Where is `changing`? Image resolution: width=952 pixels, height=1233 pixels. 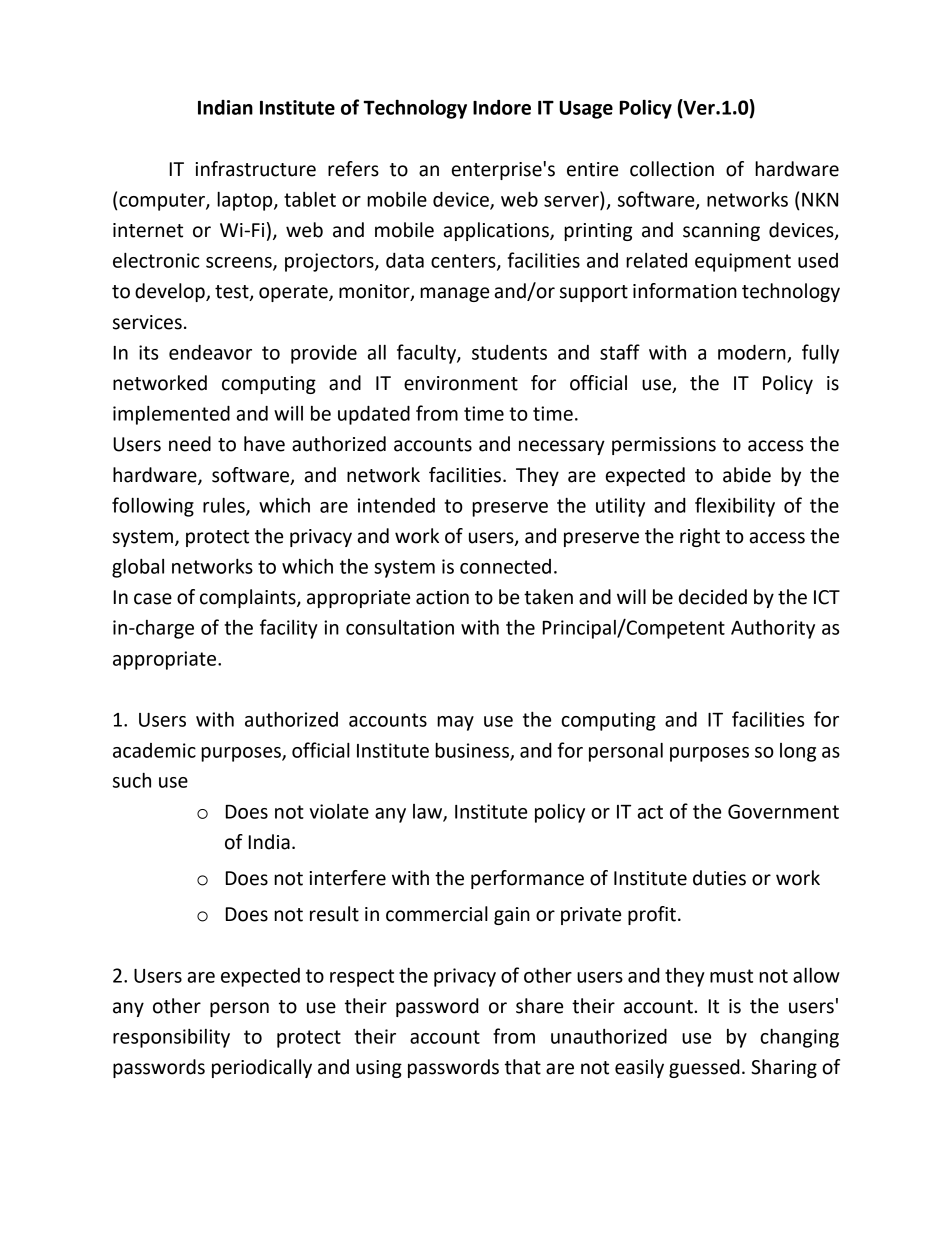 changing is located at coordinates (799, 1038).
